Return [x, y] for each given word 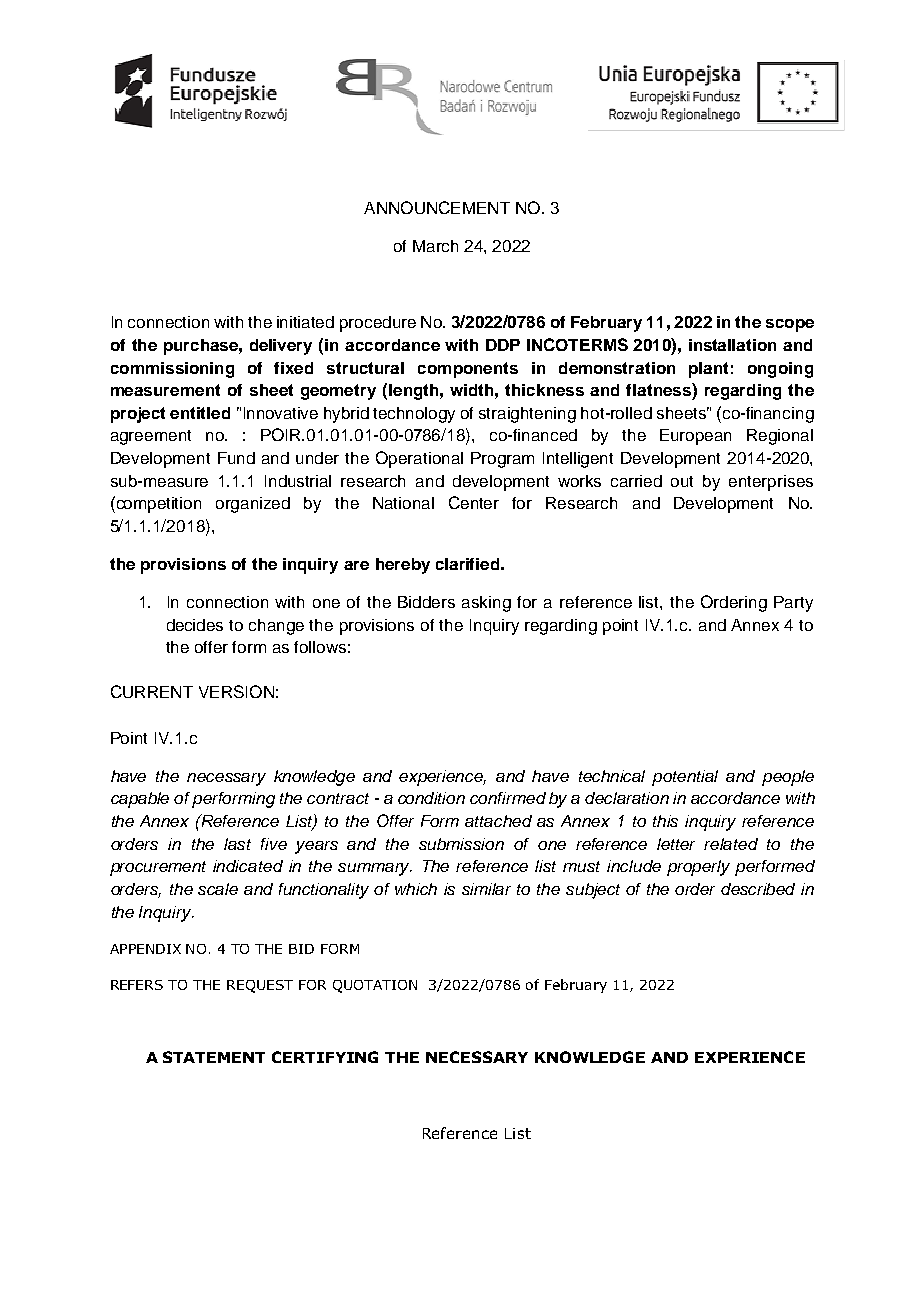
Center [474, 502]
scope [790, 325]
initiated [305, 322]
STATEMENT [214, 1057]
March [435, 246]
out [682, 481]
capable [140, 800]
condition [431, 798]
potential [685, 778]
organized [253, 505]
